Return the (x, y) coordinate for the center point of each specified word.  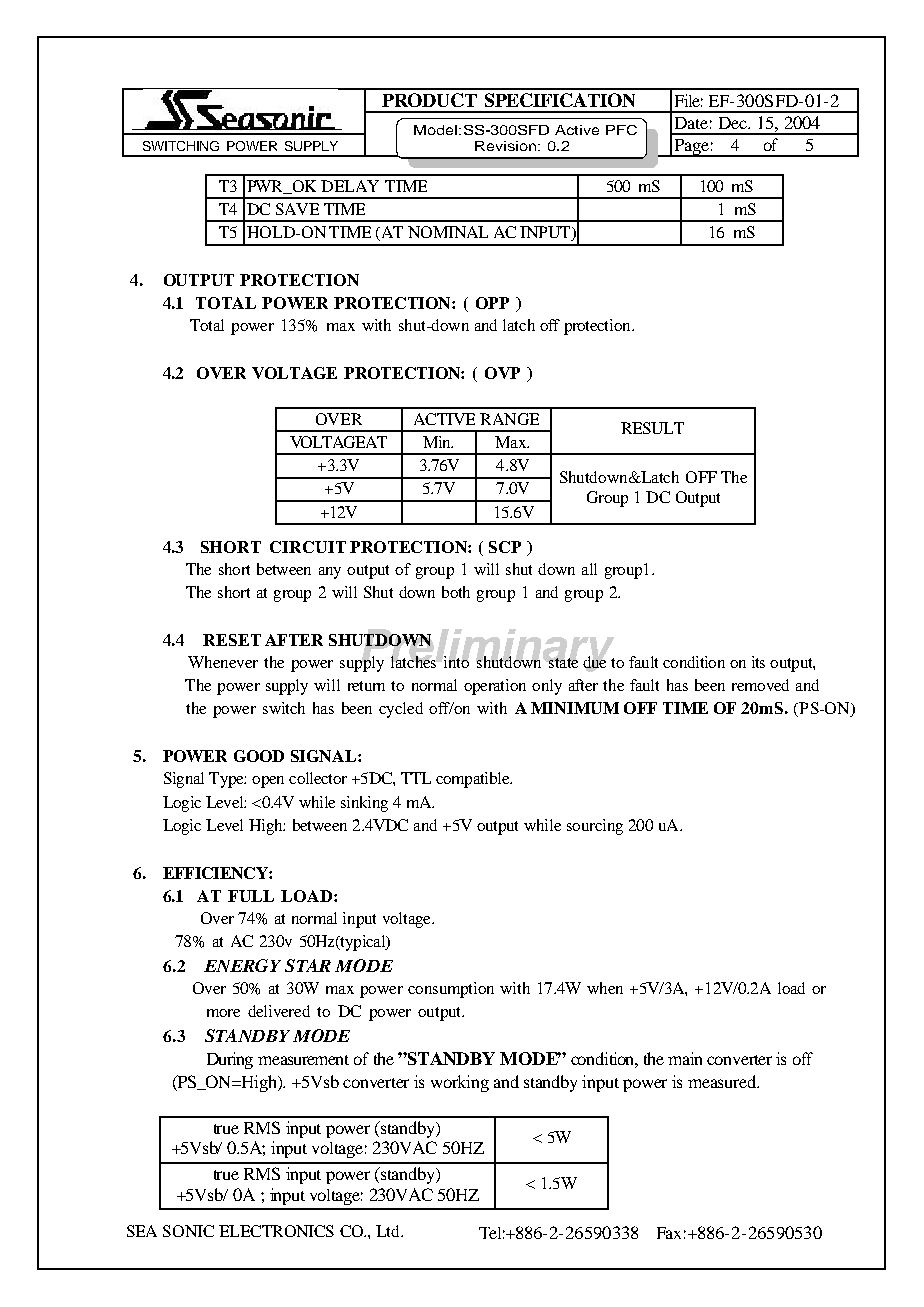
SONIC (188, 1231)
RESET (232, 640)
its (758, 662)
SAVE (297, 209)
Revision (507, 146)
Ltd (389, 1231)
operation (495, 687)
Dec (734, 123)
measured (723, 1081)
